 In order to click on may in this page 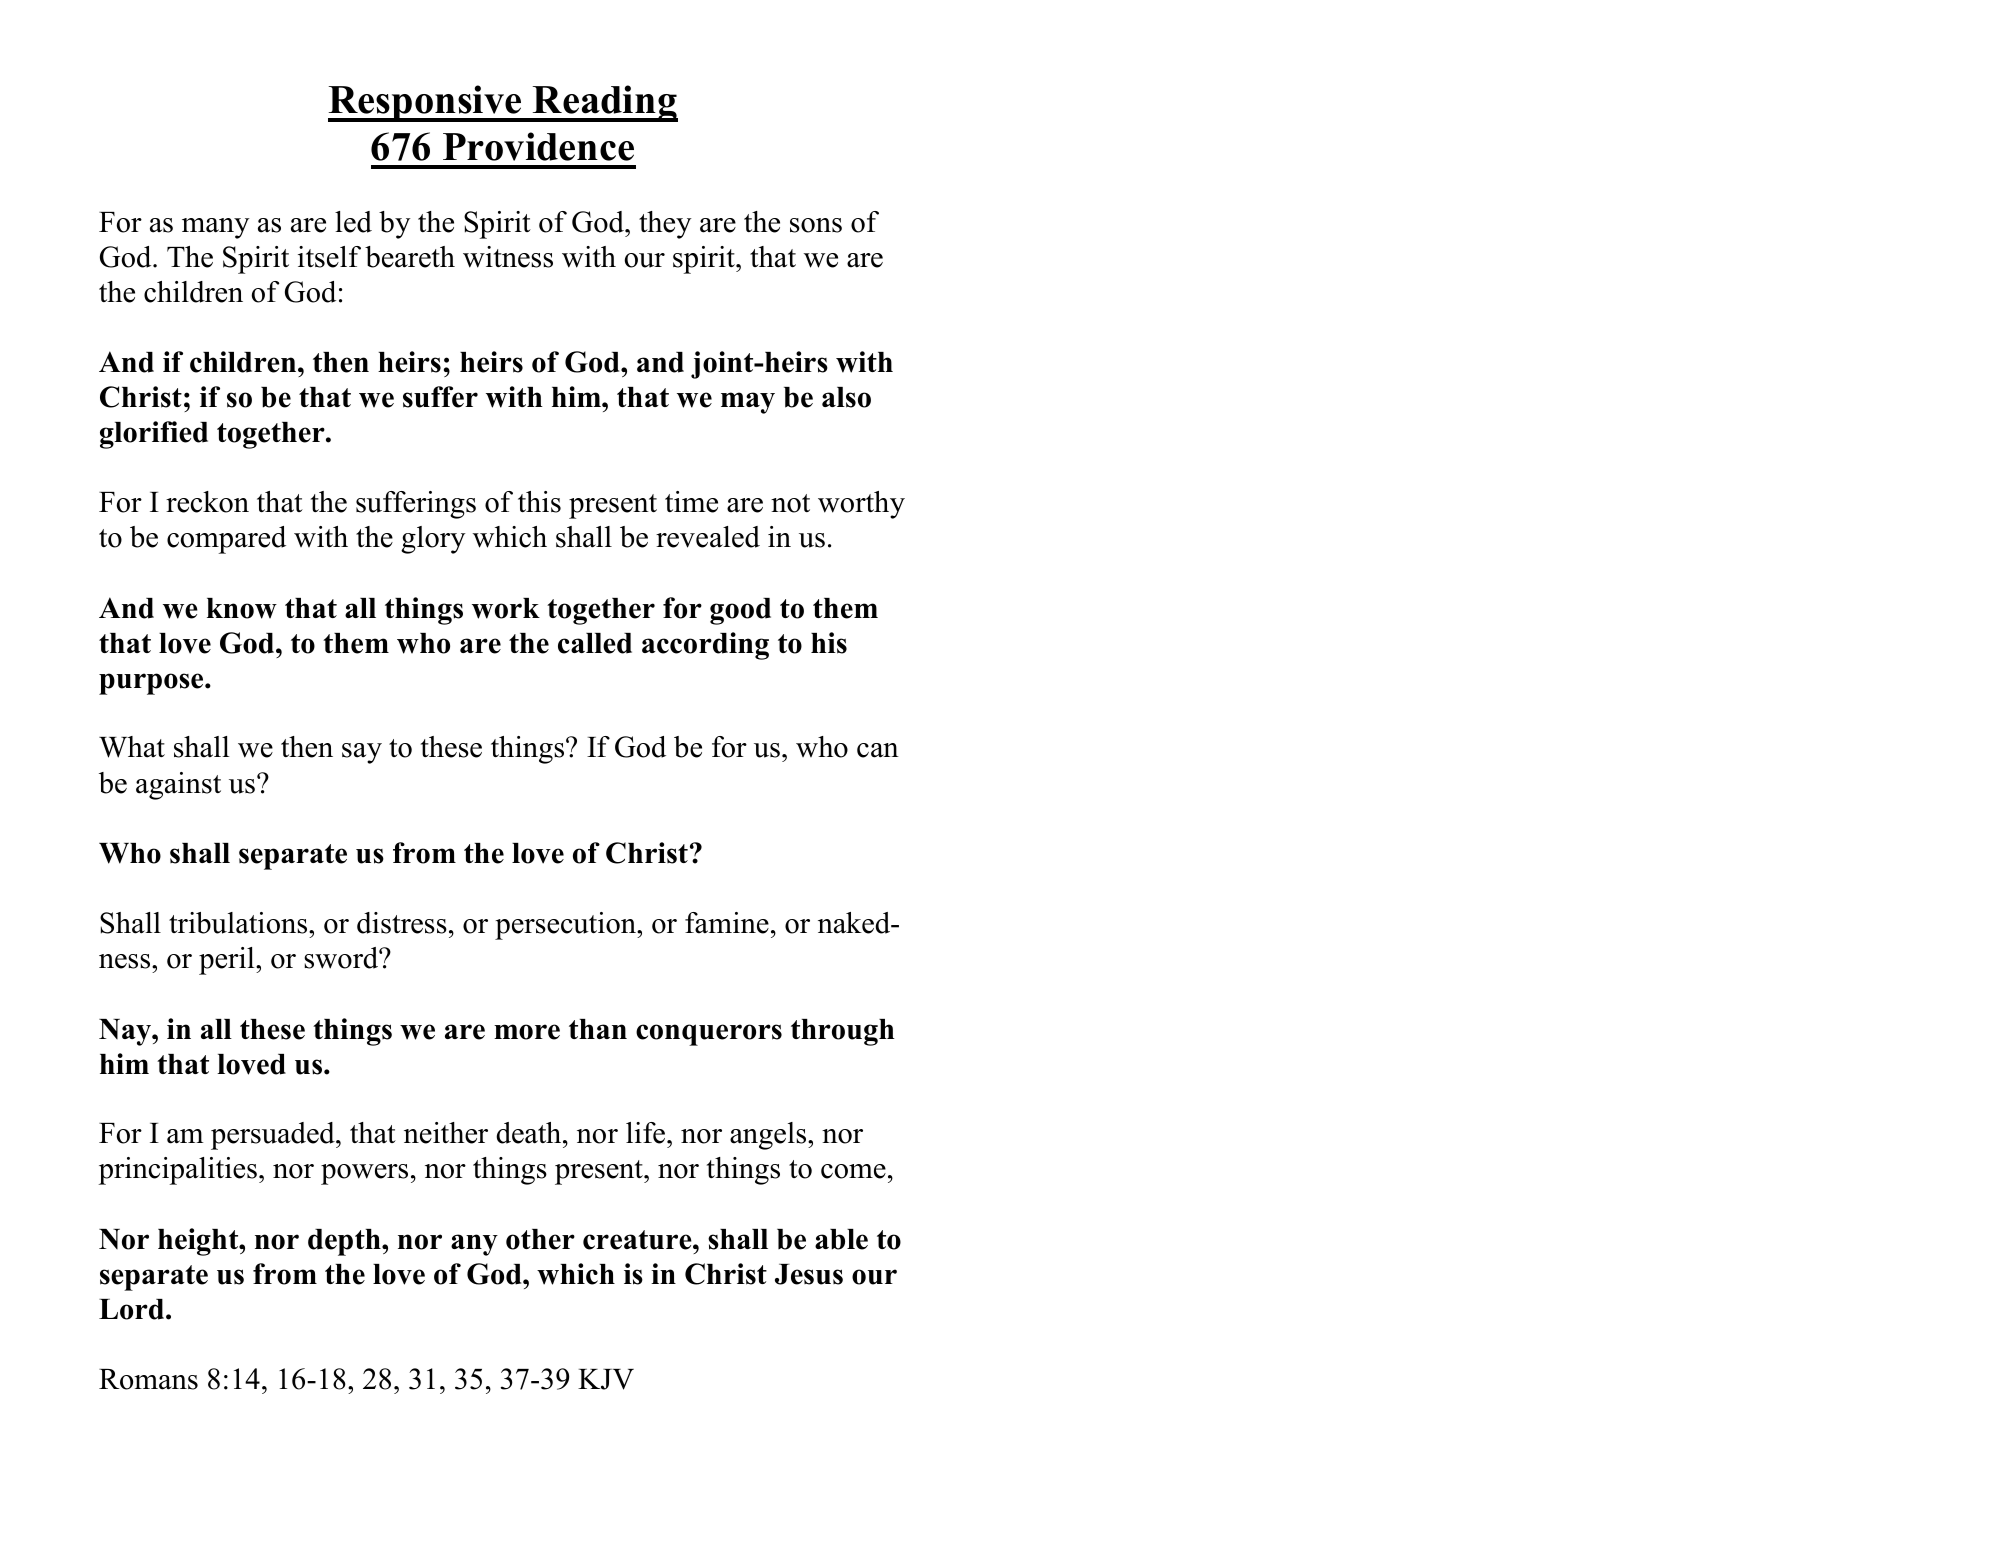, I will do `click(748, 403)`.
